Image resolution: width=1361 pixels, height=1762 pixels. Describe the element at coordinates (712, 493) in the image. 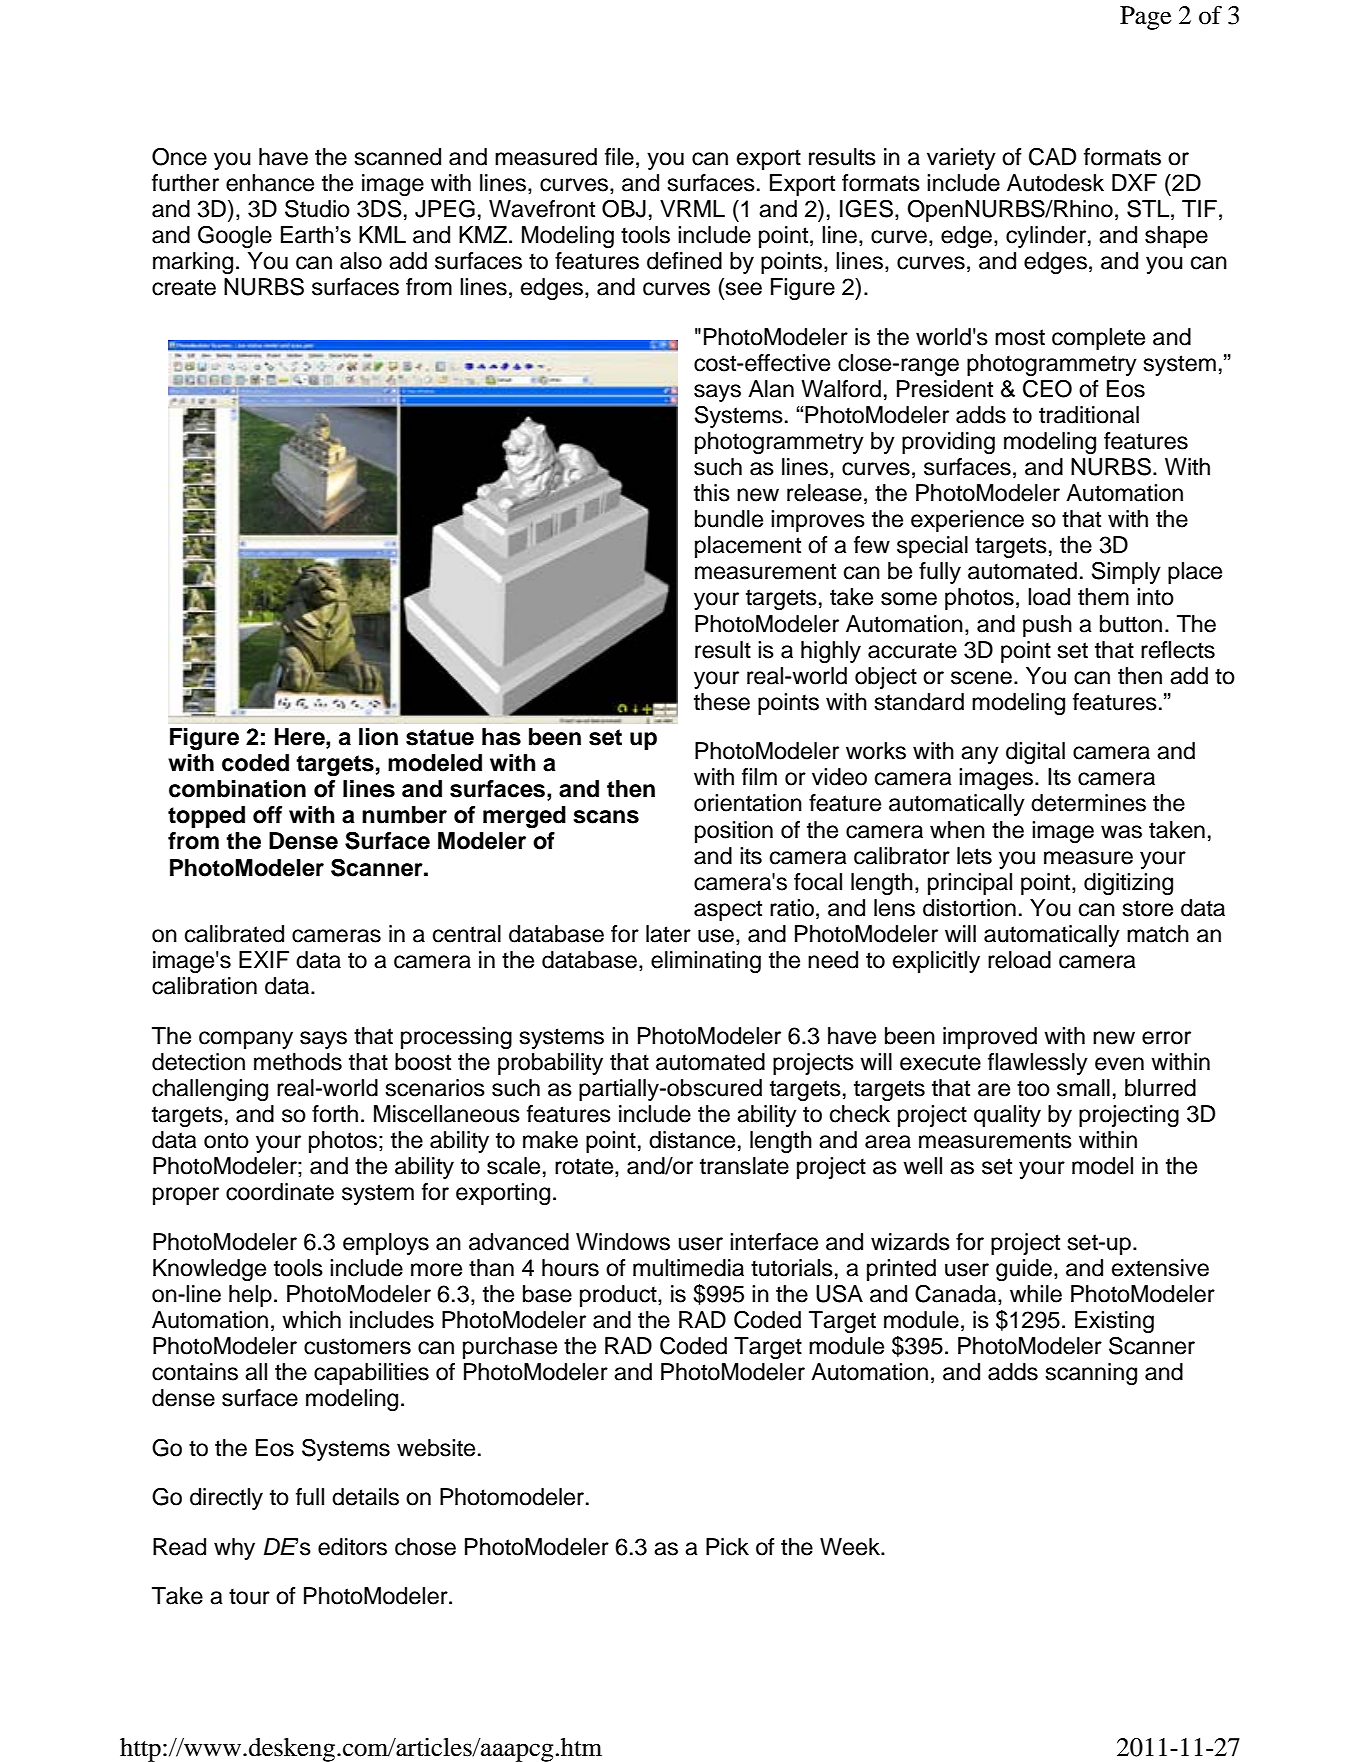

I see `this` at that location.
